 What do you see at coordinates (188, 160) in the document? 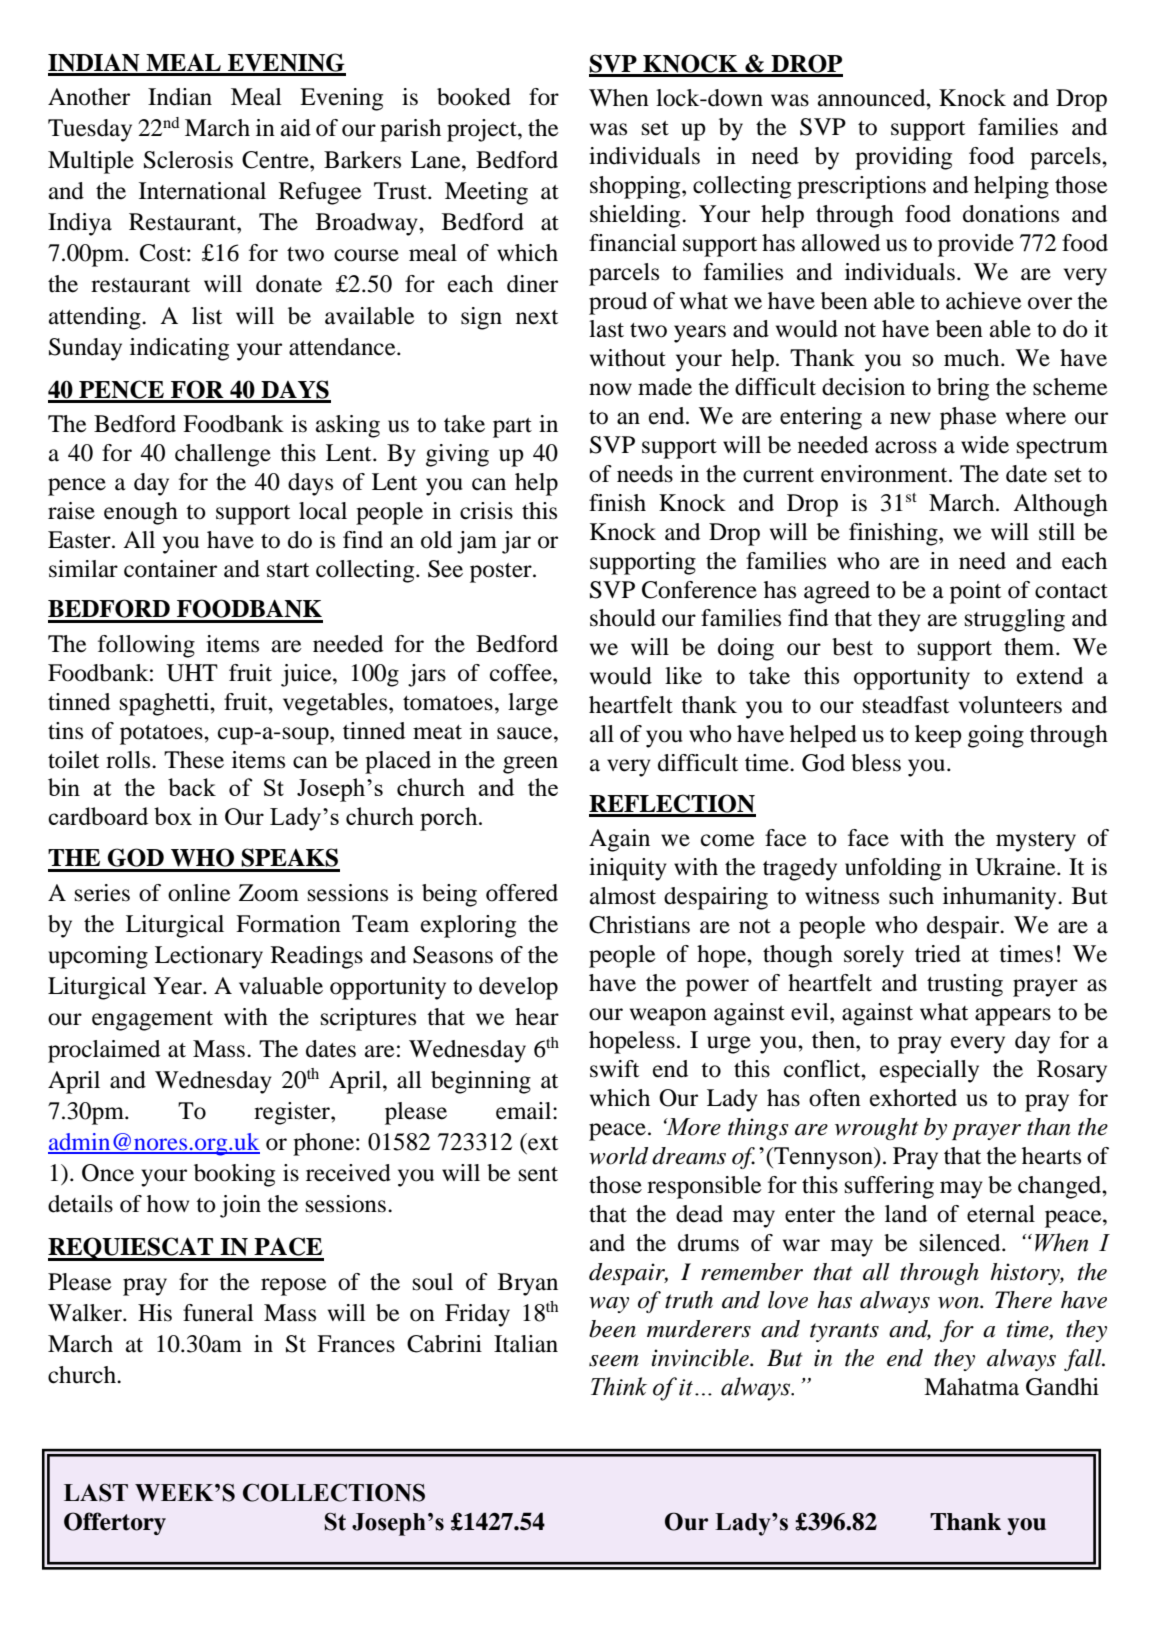
I see `Sclerosis` at bounding box center [188, 160].
